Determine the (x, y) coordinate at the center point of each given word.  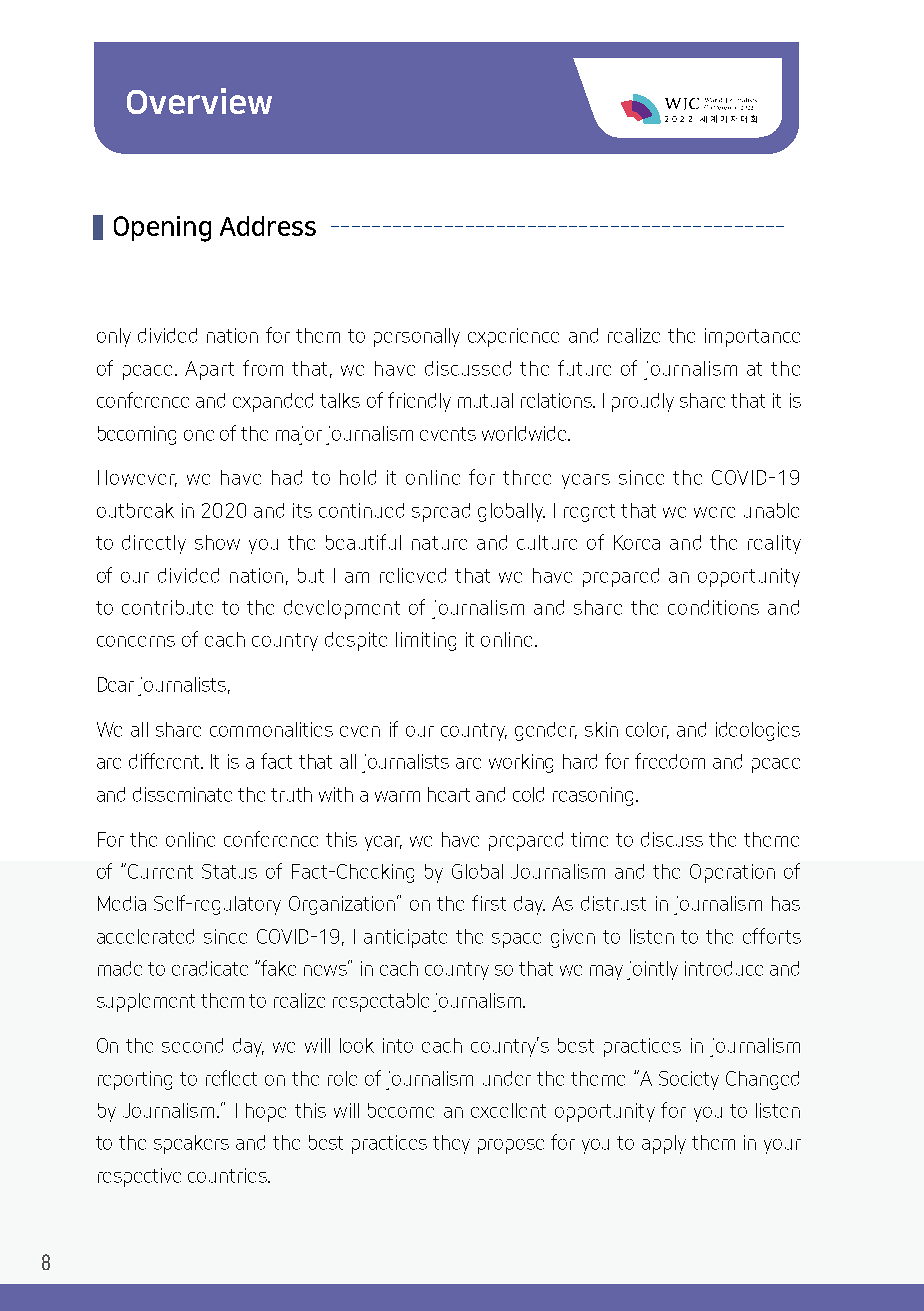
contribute (167, 607)
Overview (199, 101)
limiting (426, 641)
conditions (713, 607)
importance (752, 337)
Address (268, 226)
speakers (191, 1144)
